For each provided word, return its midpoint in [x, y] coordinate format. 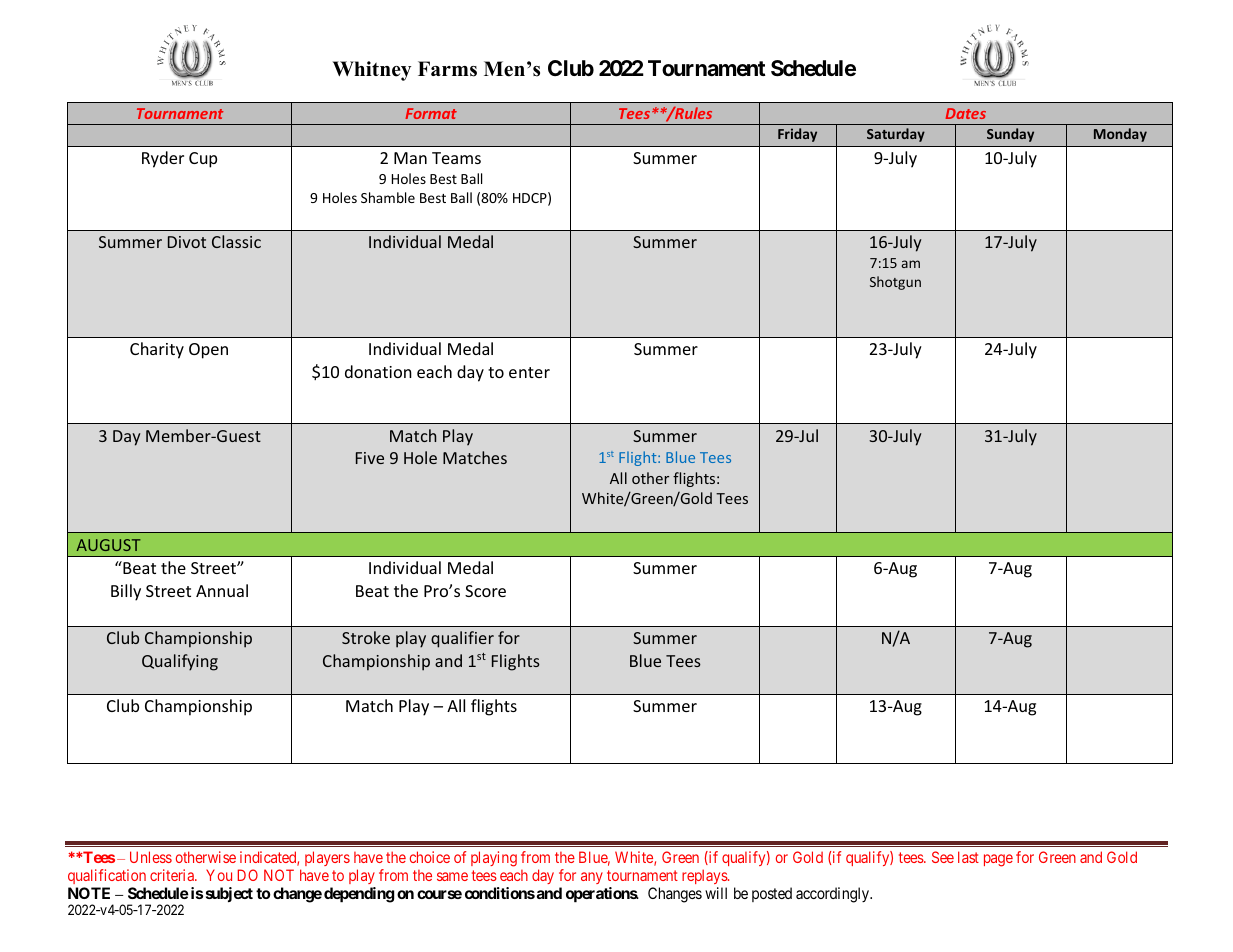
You [219, 875]
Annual [222, 590]
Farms [447, 69]
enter [529, 372]
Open [208, 351]
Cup [203, 160]
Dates [966, 113]
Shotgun [895, 283]
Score [485, 591]
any [592, 878]
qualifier [462, 639]
